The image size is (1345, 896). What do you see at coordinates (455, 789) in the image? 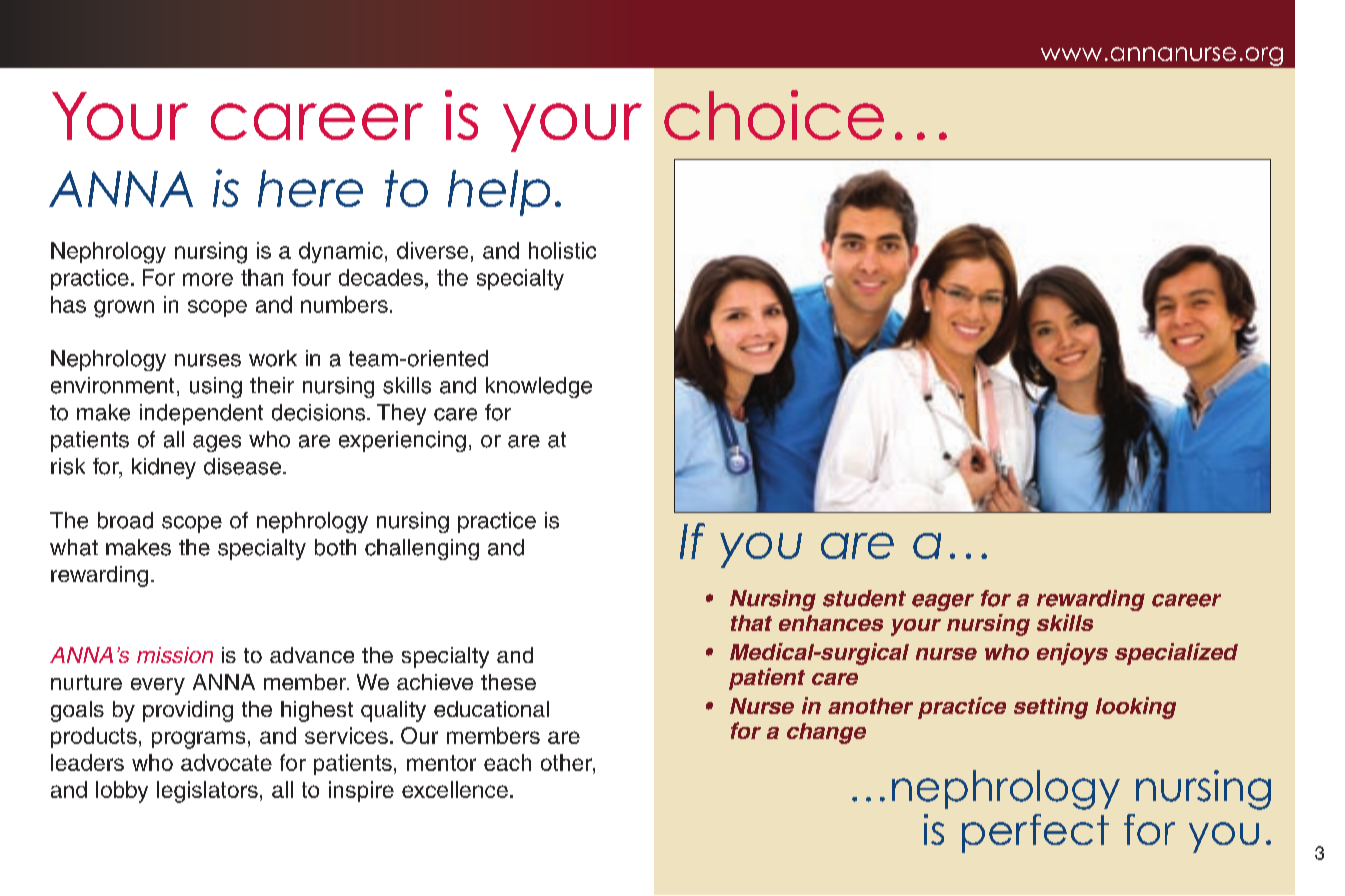
I see `excellence` at bounding box center [455, 789].
